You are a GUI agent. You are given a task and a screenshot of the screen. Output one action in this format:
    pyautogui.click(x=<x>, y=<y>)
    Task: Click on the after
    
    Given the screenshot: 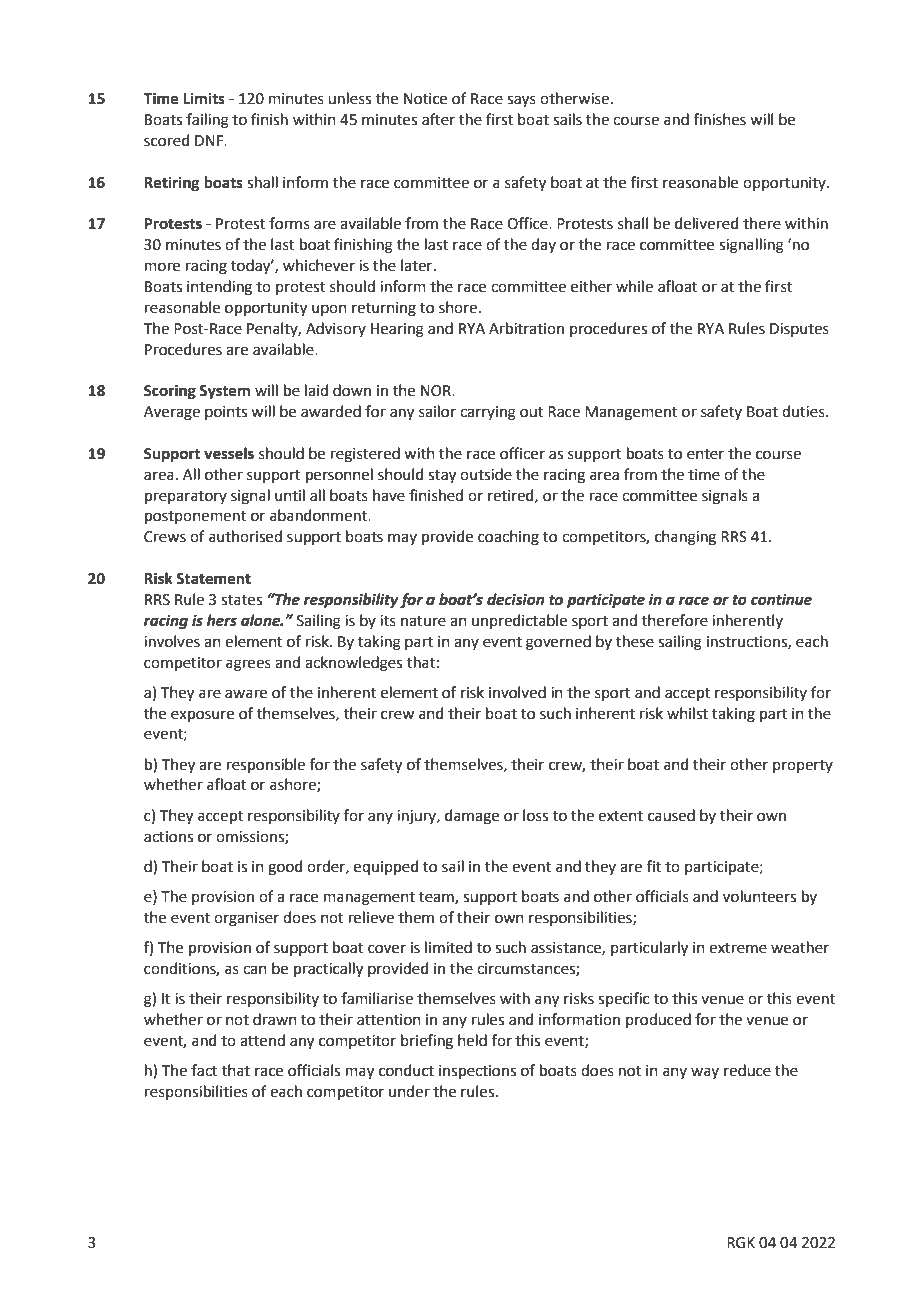 What is the action you would take?
    pyautogui.click(x=438, y=119)
